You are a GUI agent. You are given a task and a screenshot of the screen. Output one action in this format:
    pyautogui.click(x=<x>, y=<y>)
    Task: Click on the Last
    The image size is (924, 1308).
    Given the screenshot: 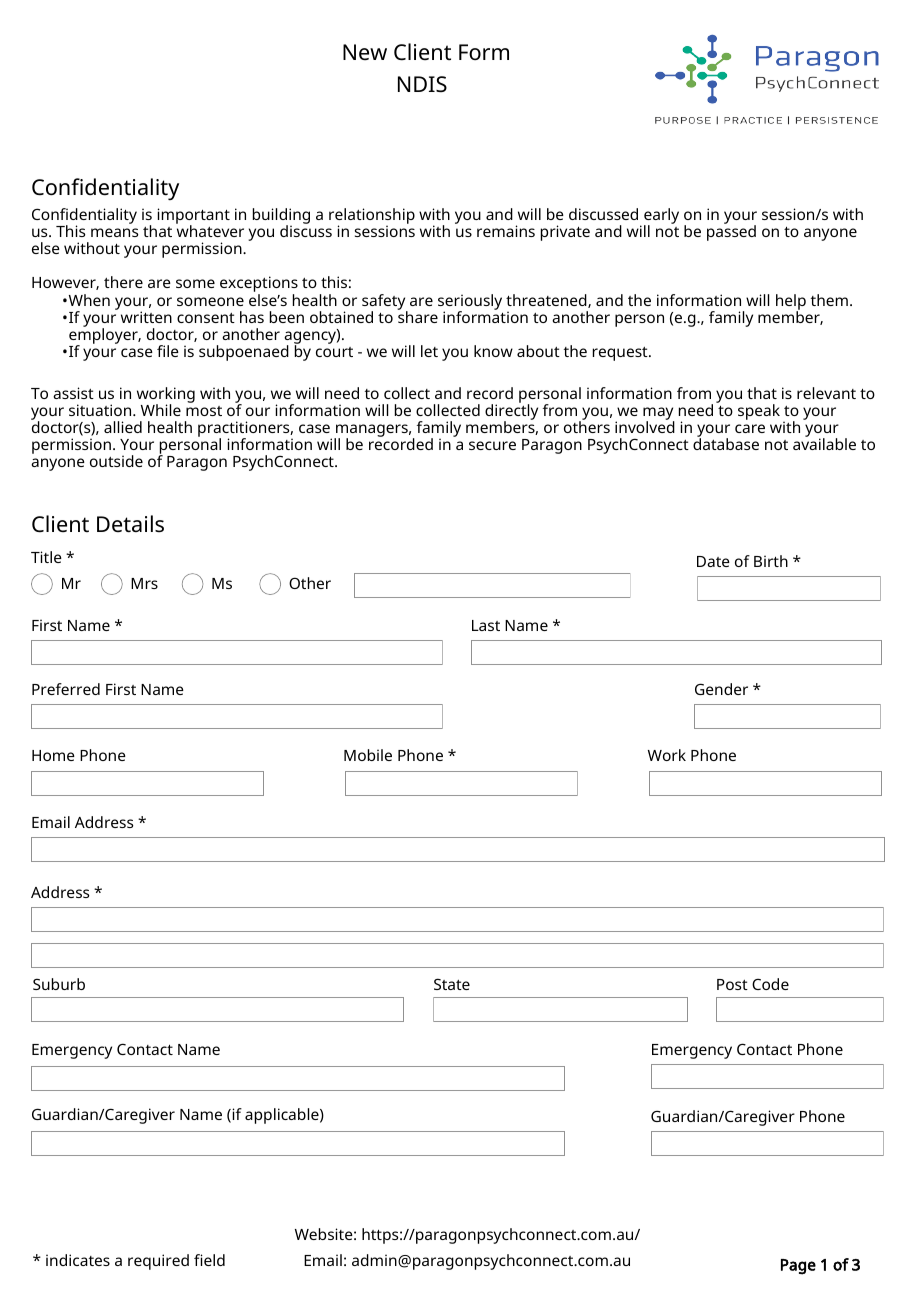 What is the action you would take?
    pyautogui.click(x=486, y=625)
